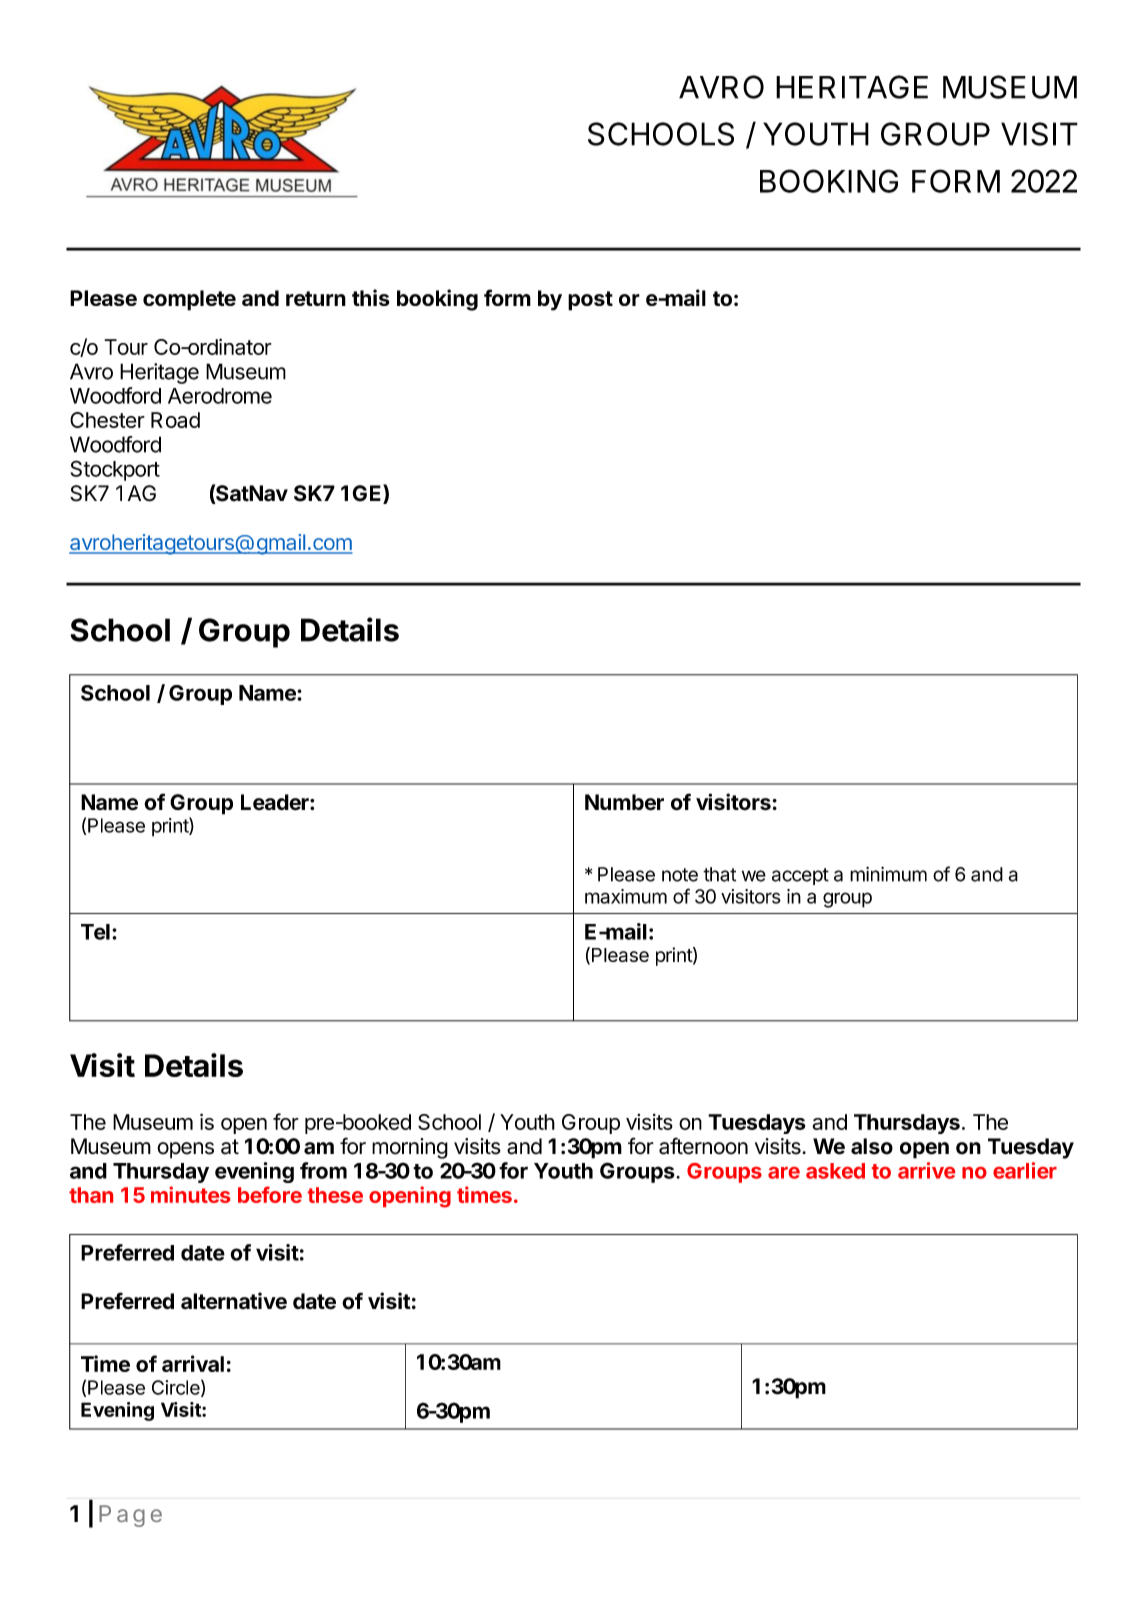  Describe the element at coordinates (888, 874) in the document. I see `minimum` at that location.
